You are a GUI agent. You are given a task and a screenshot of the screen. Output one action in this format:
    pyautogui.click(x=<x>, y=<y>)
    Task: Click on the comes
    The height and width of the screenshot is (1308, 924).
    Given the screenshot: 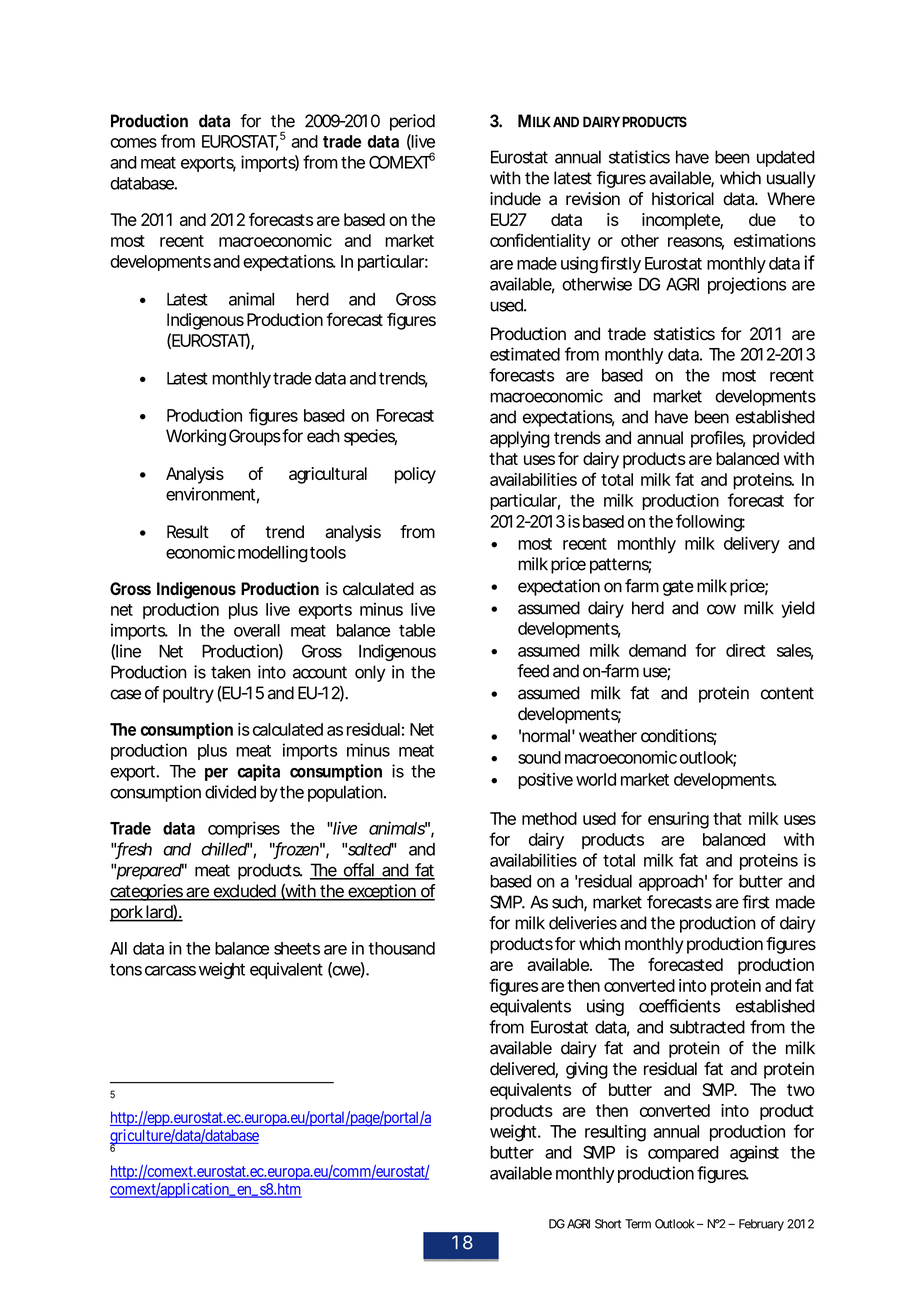 What is the action you would take?
    pyautogui.click(x=133, y=143)
